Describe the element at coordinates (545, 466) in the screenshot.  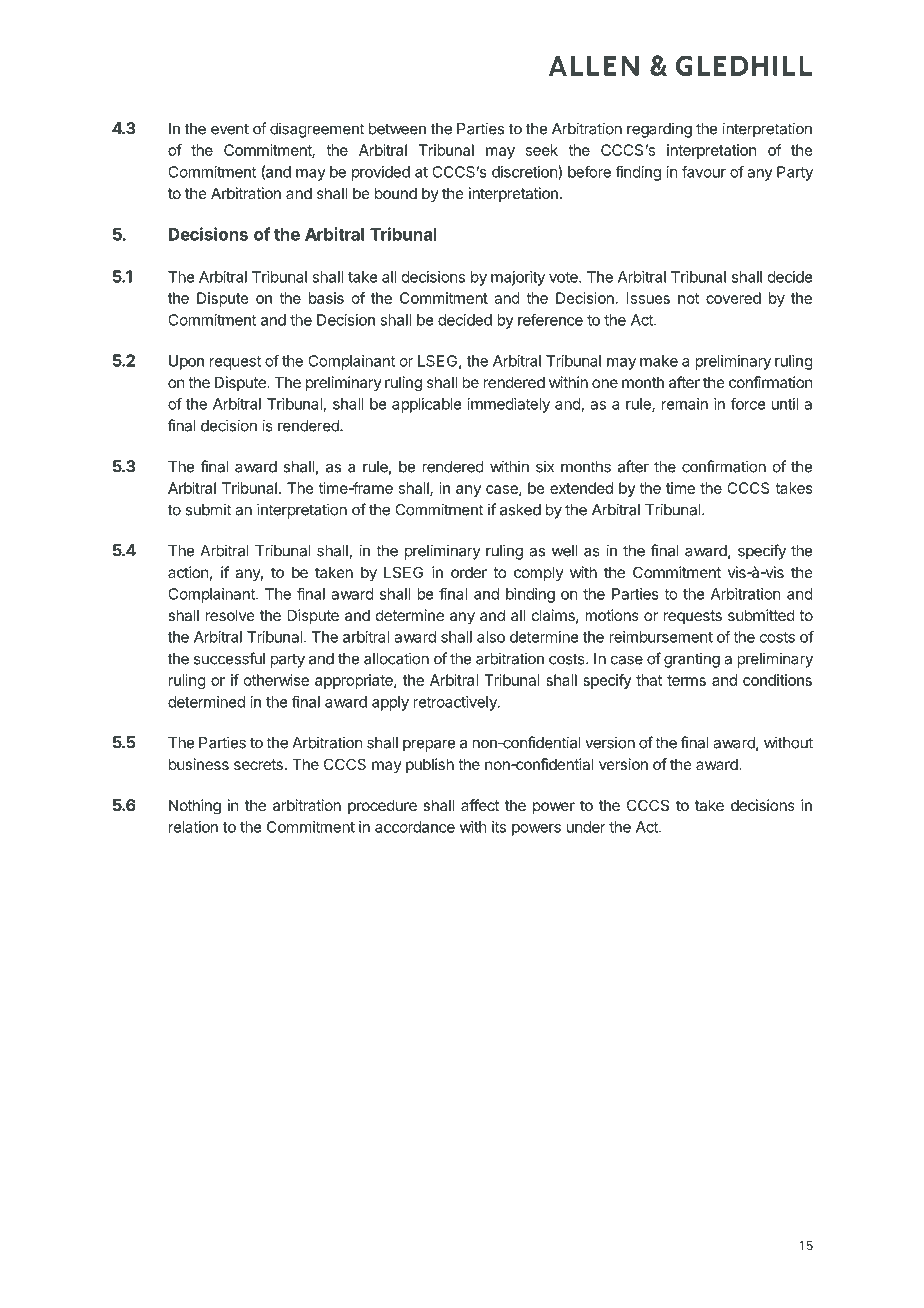
I see `six` at that location.
